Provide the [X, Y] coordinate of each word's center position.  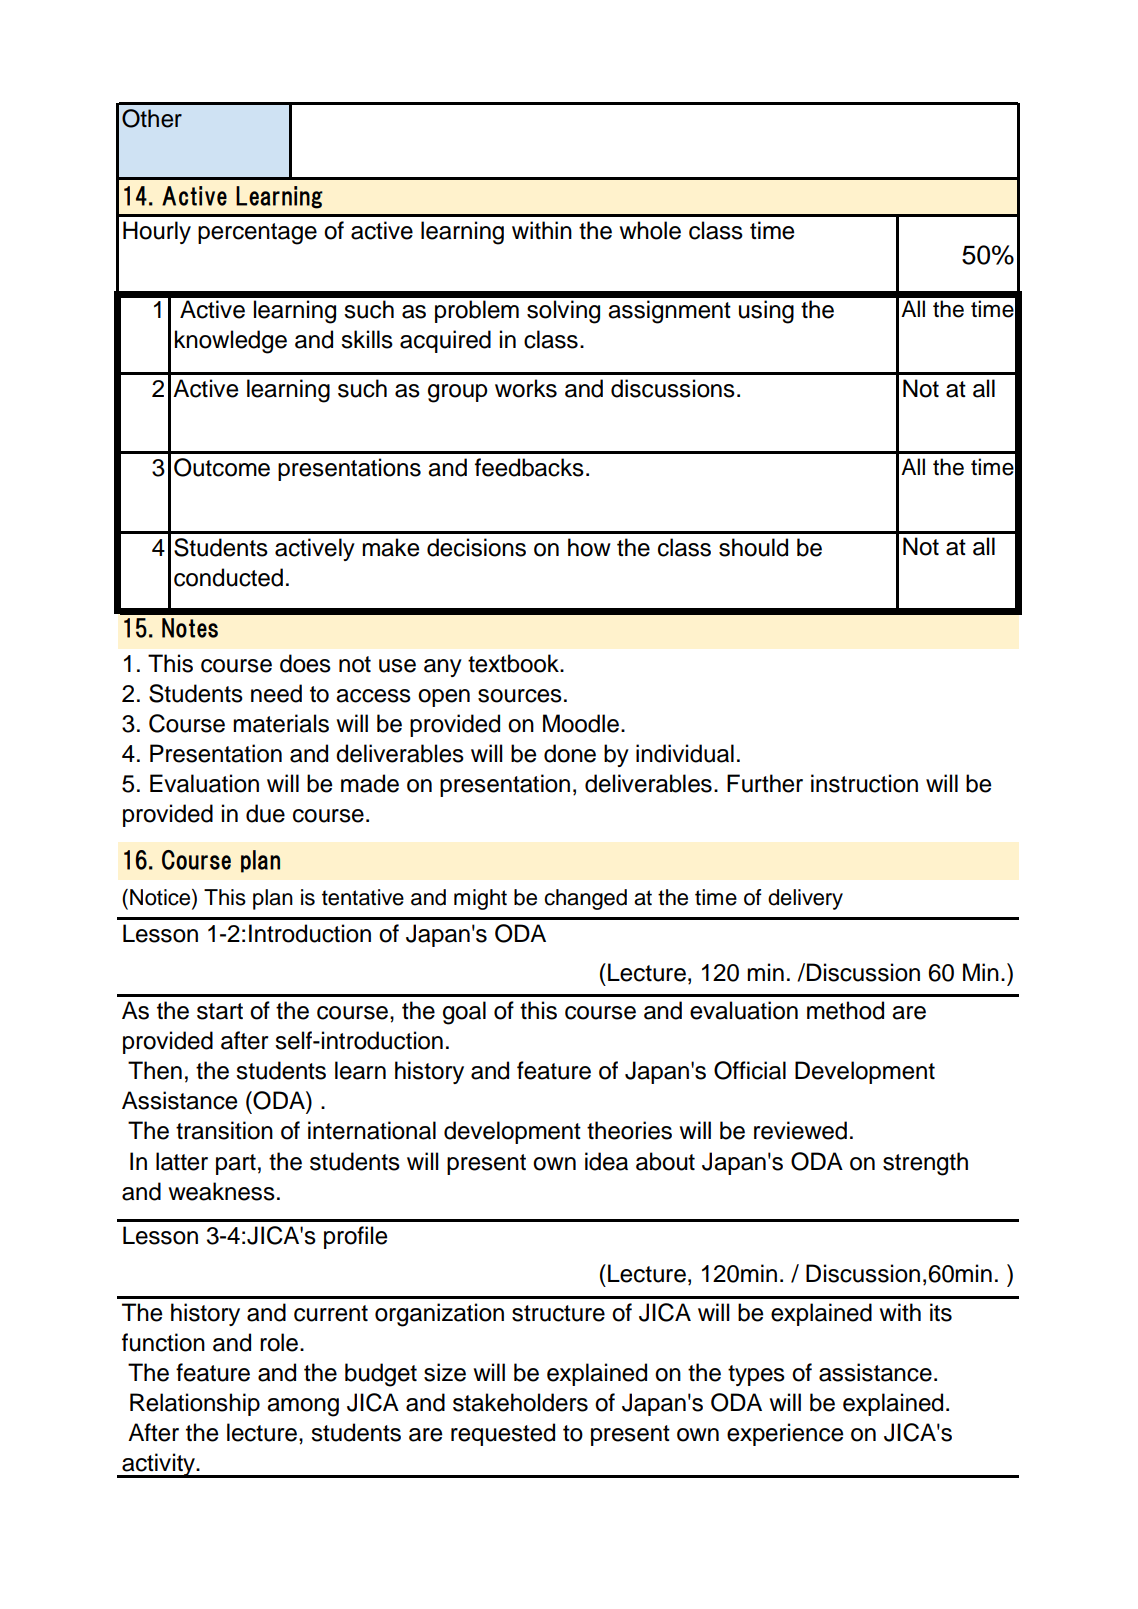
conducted [228, 577]
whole [650, 230]
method [845, 1010]
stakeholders [520, 1402]
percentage [257, 234]
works [526, 388]
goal [464, 1013]
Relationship [195, 1404]
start [220, 1011]
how [589, 547]
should [753, 547]
